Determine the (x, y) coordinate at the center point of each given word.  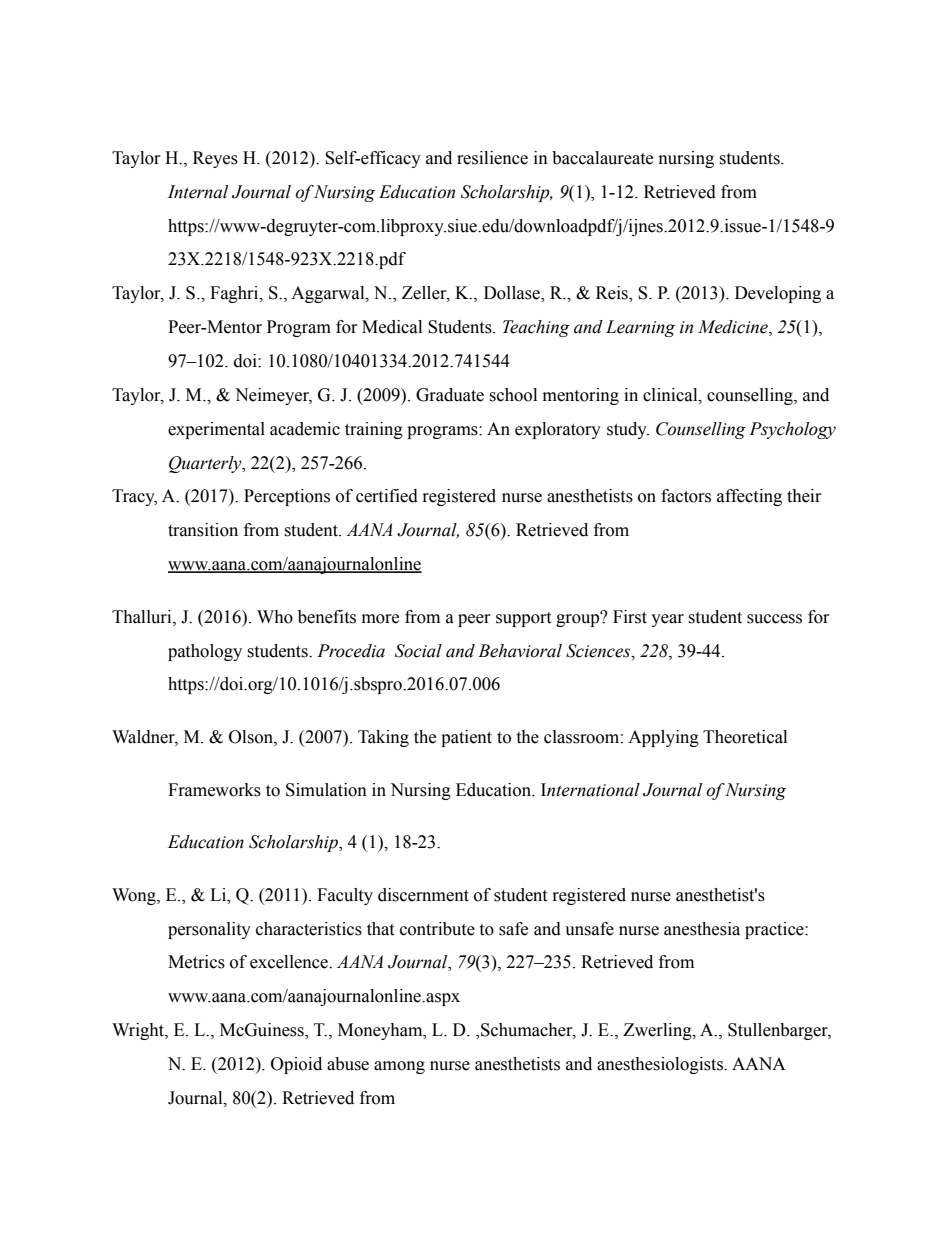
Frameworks (214, 790)
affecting (749, 497)
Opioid (296, 1065)
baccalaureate (602, 158)
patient (466, 738)
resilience (492, 158)
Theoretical (745, 737)
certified (387, 496)
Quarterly (206, 464)
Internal (198, 192)
